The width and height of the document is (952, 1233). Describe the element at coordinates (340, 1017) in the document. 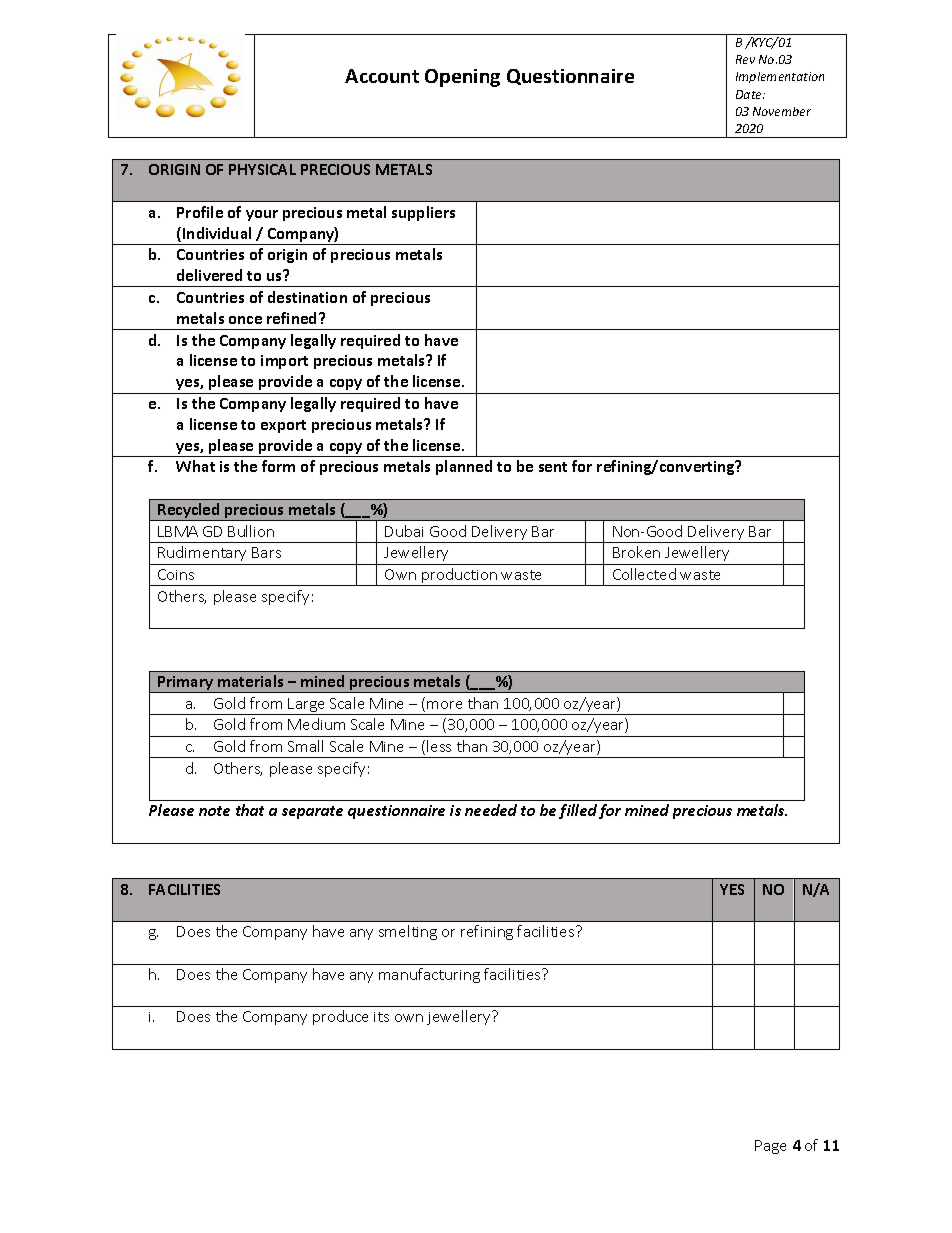

I see `produce` at that location.
